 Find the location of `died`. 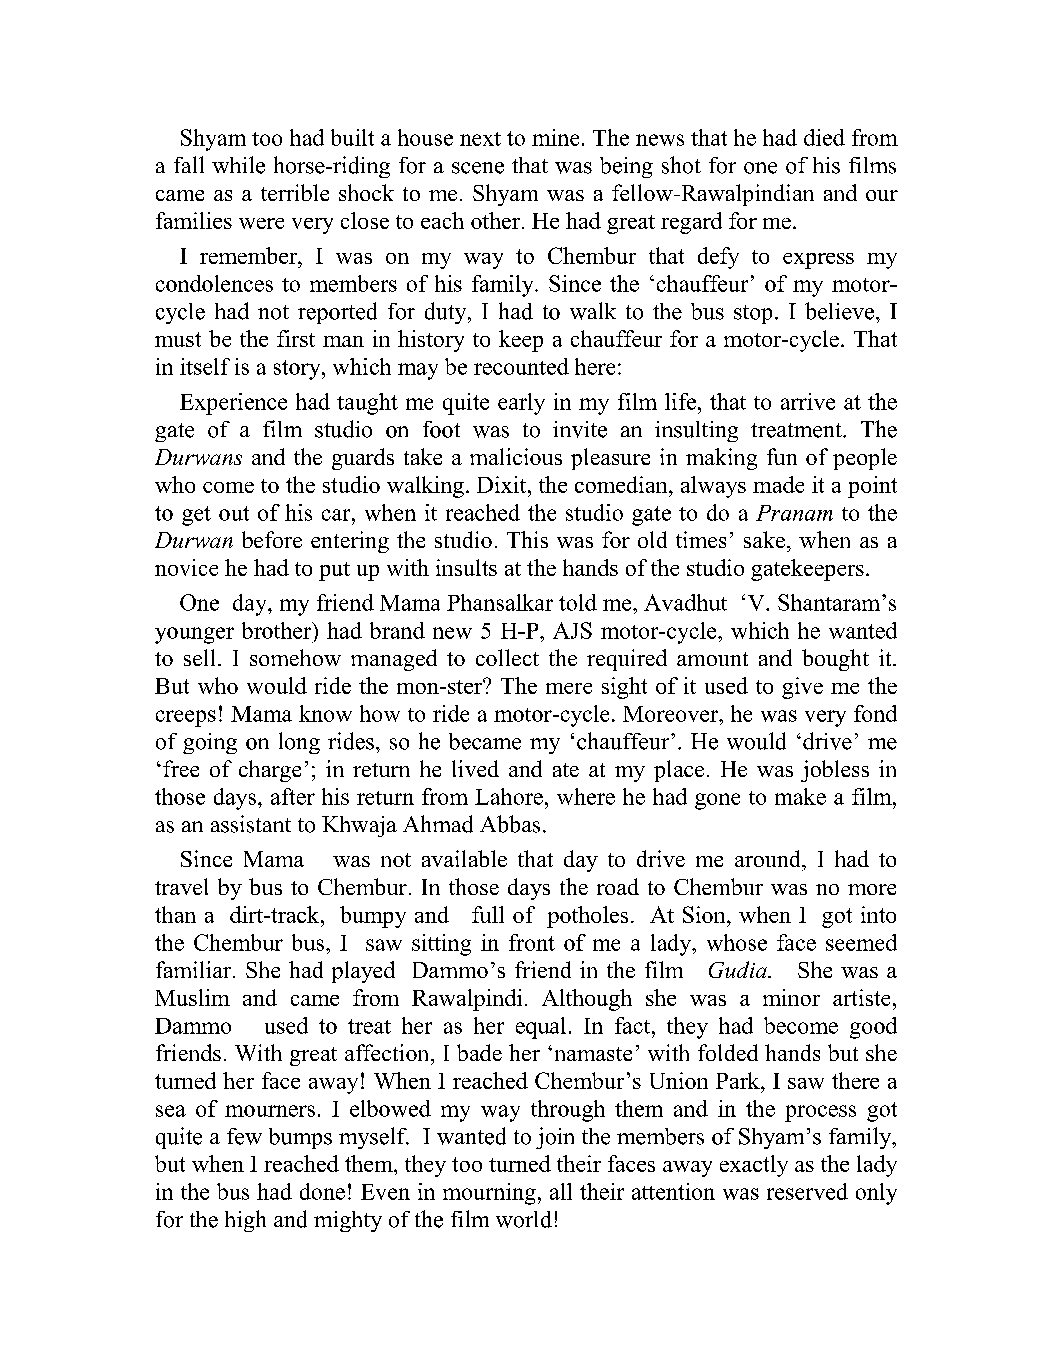

died is located at coordinates (824, 137).
